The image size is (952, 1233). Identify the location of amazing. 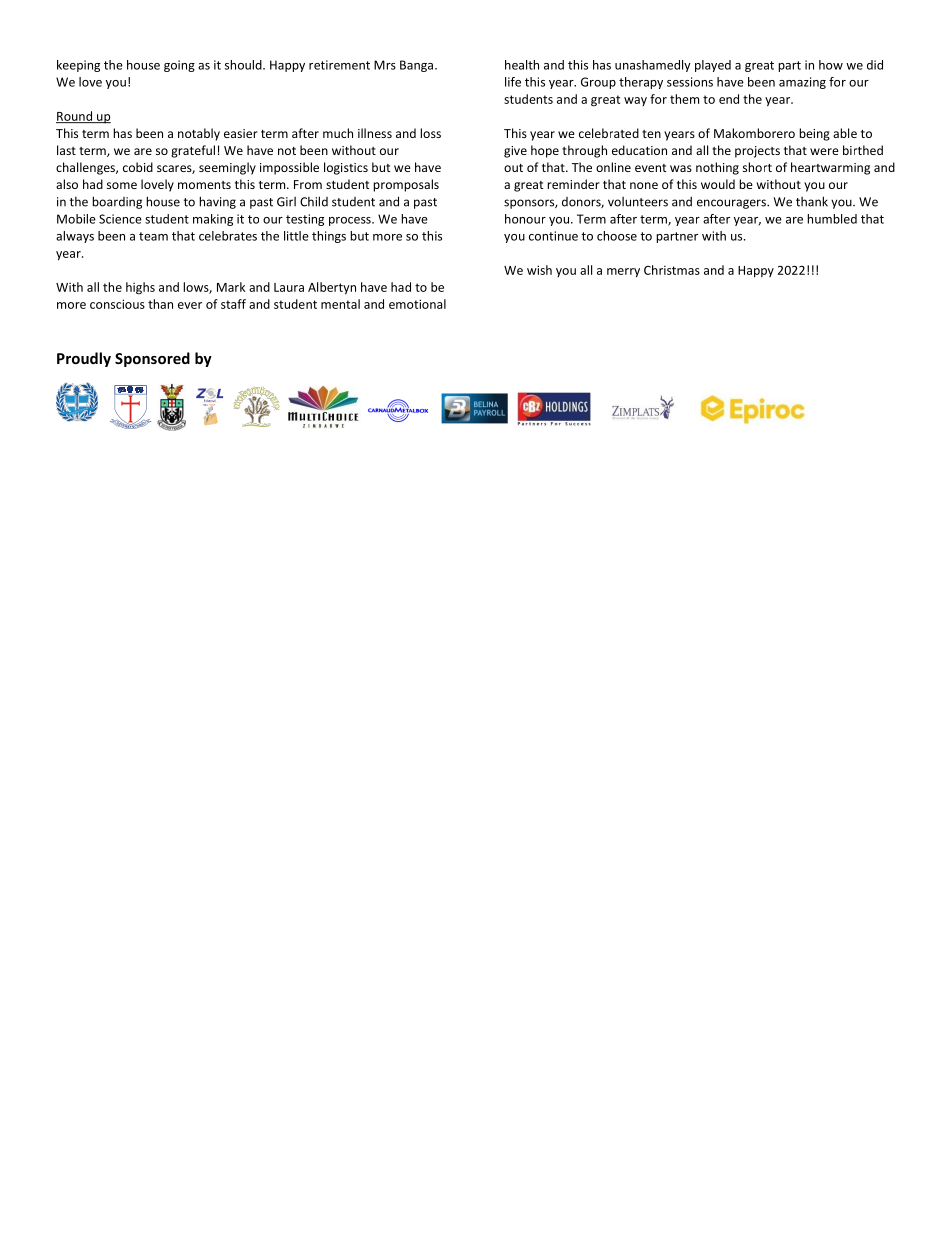
(802, 83).
